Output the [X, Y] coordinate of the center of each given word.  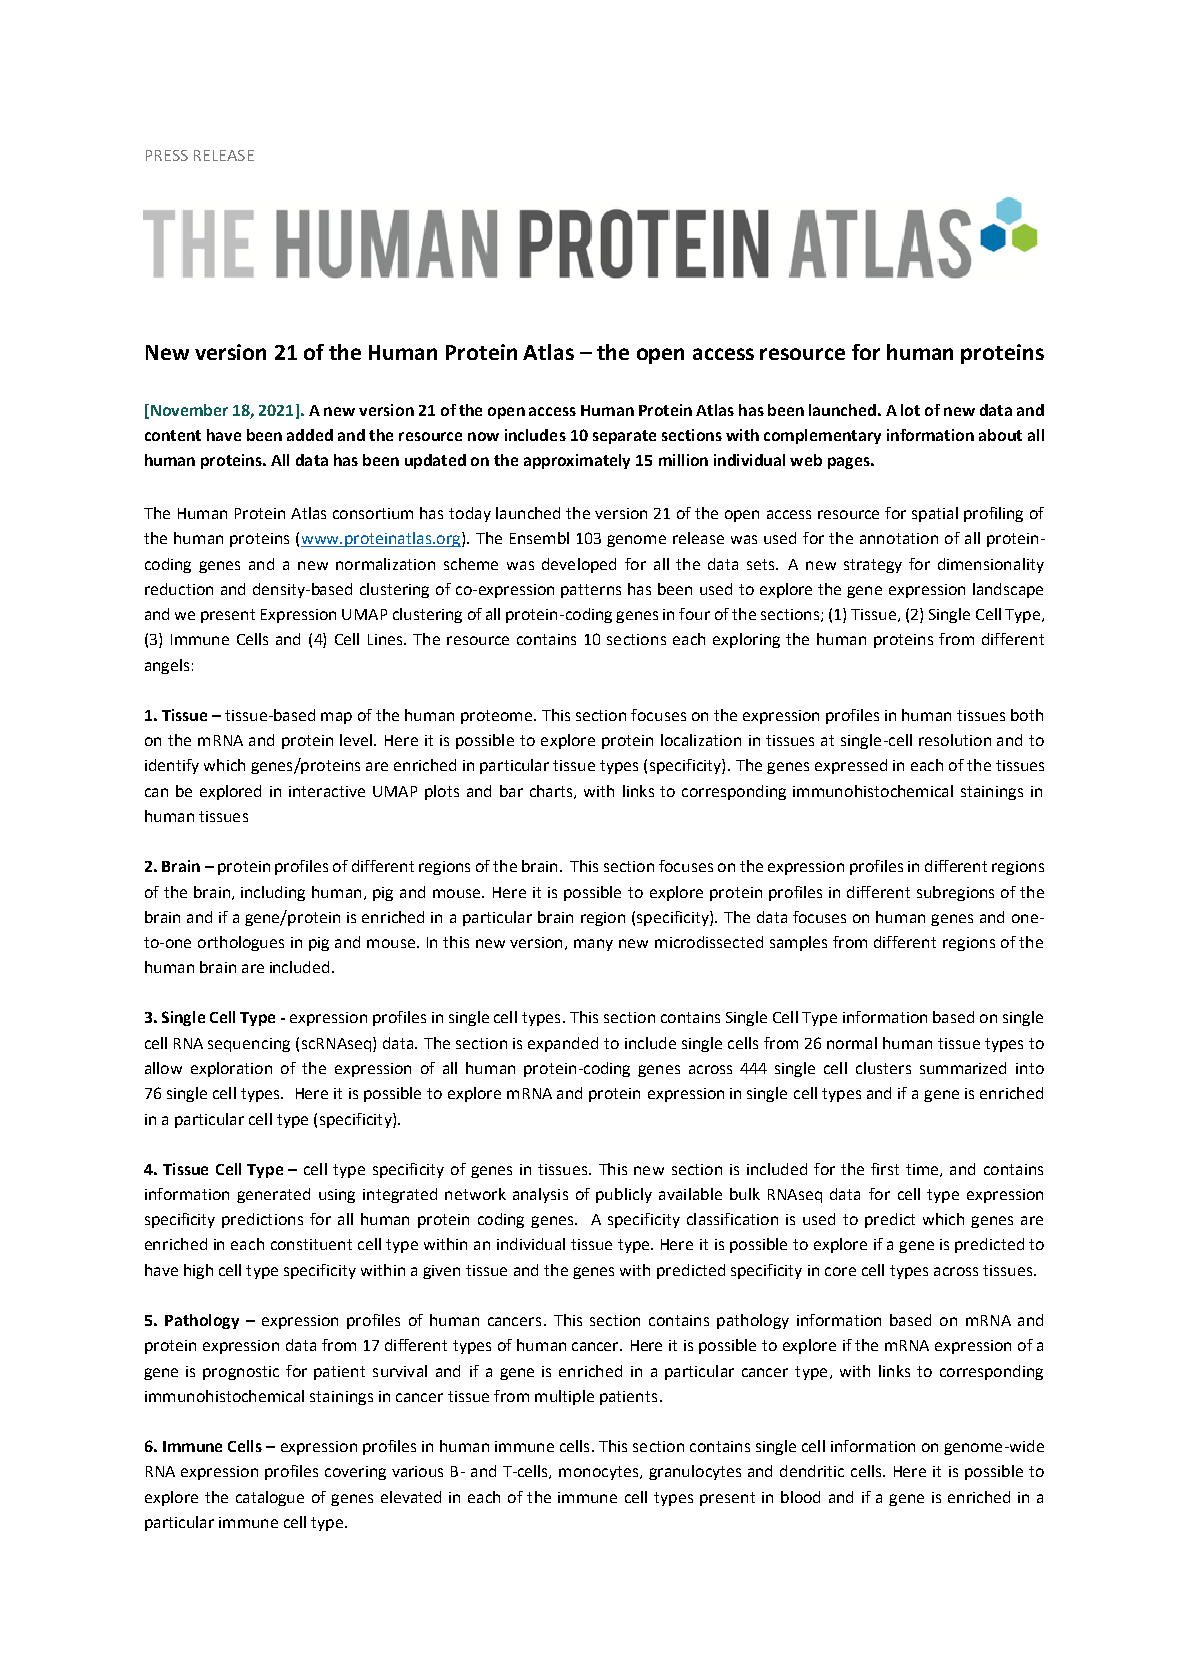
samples [798, 943]
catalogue [270, 1498]
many [593, 945]
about [1000, 435]
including [273, 893]
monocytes [600, 1473]
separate [624, 437]
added [310, 435]
